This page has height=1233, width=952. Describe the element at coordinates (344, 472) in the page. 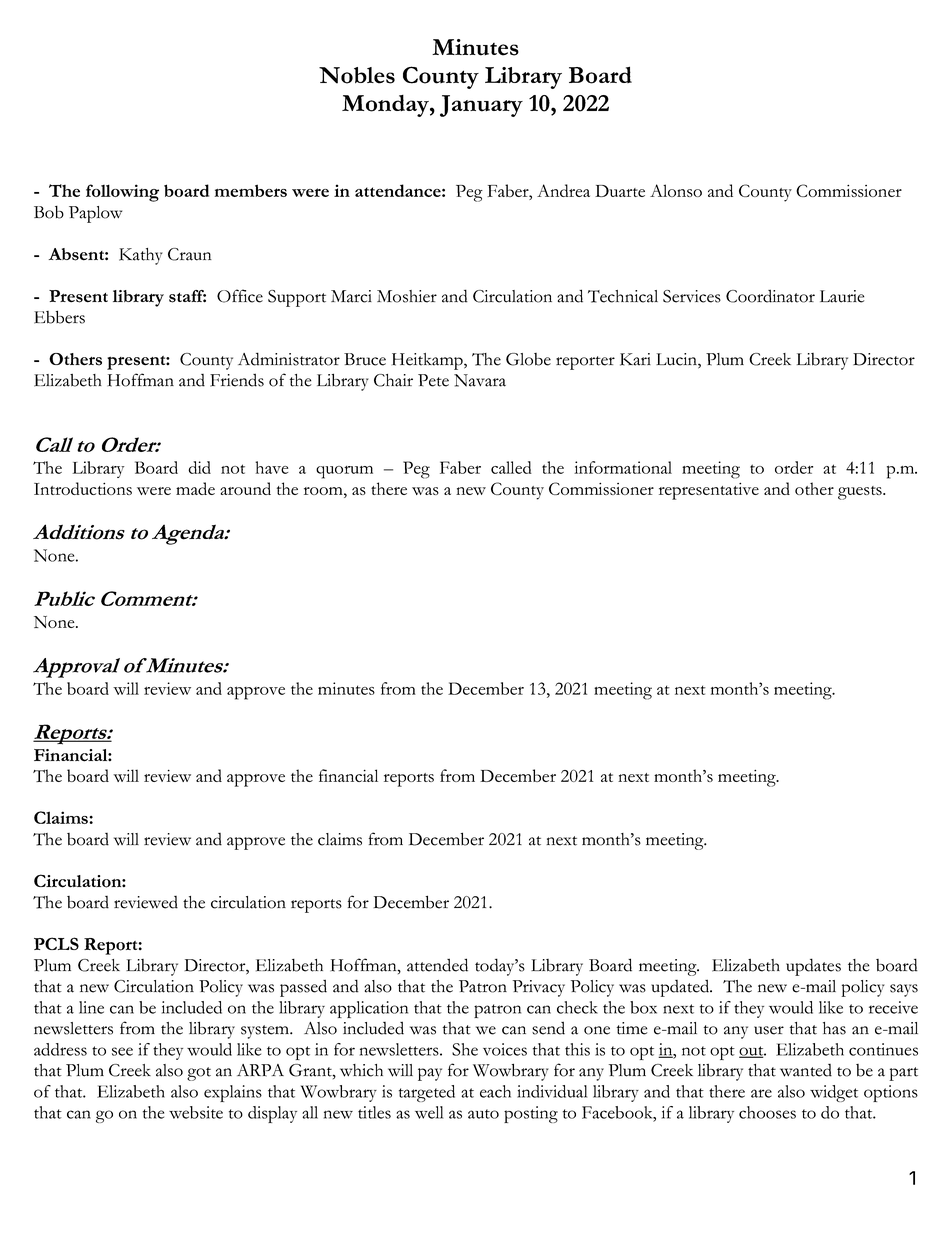

I see `quorum` at that location.
